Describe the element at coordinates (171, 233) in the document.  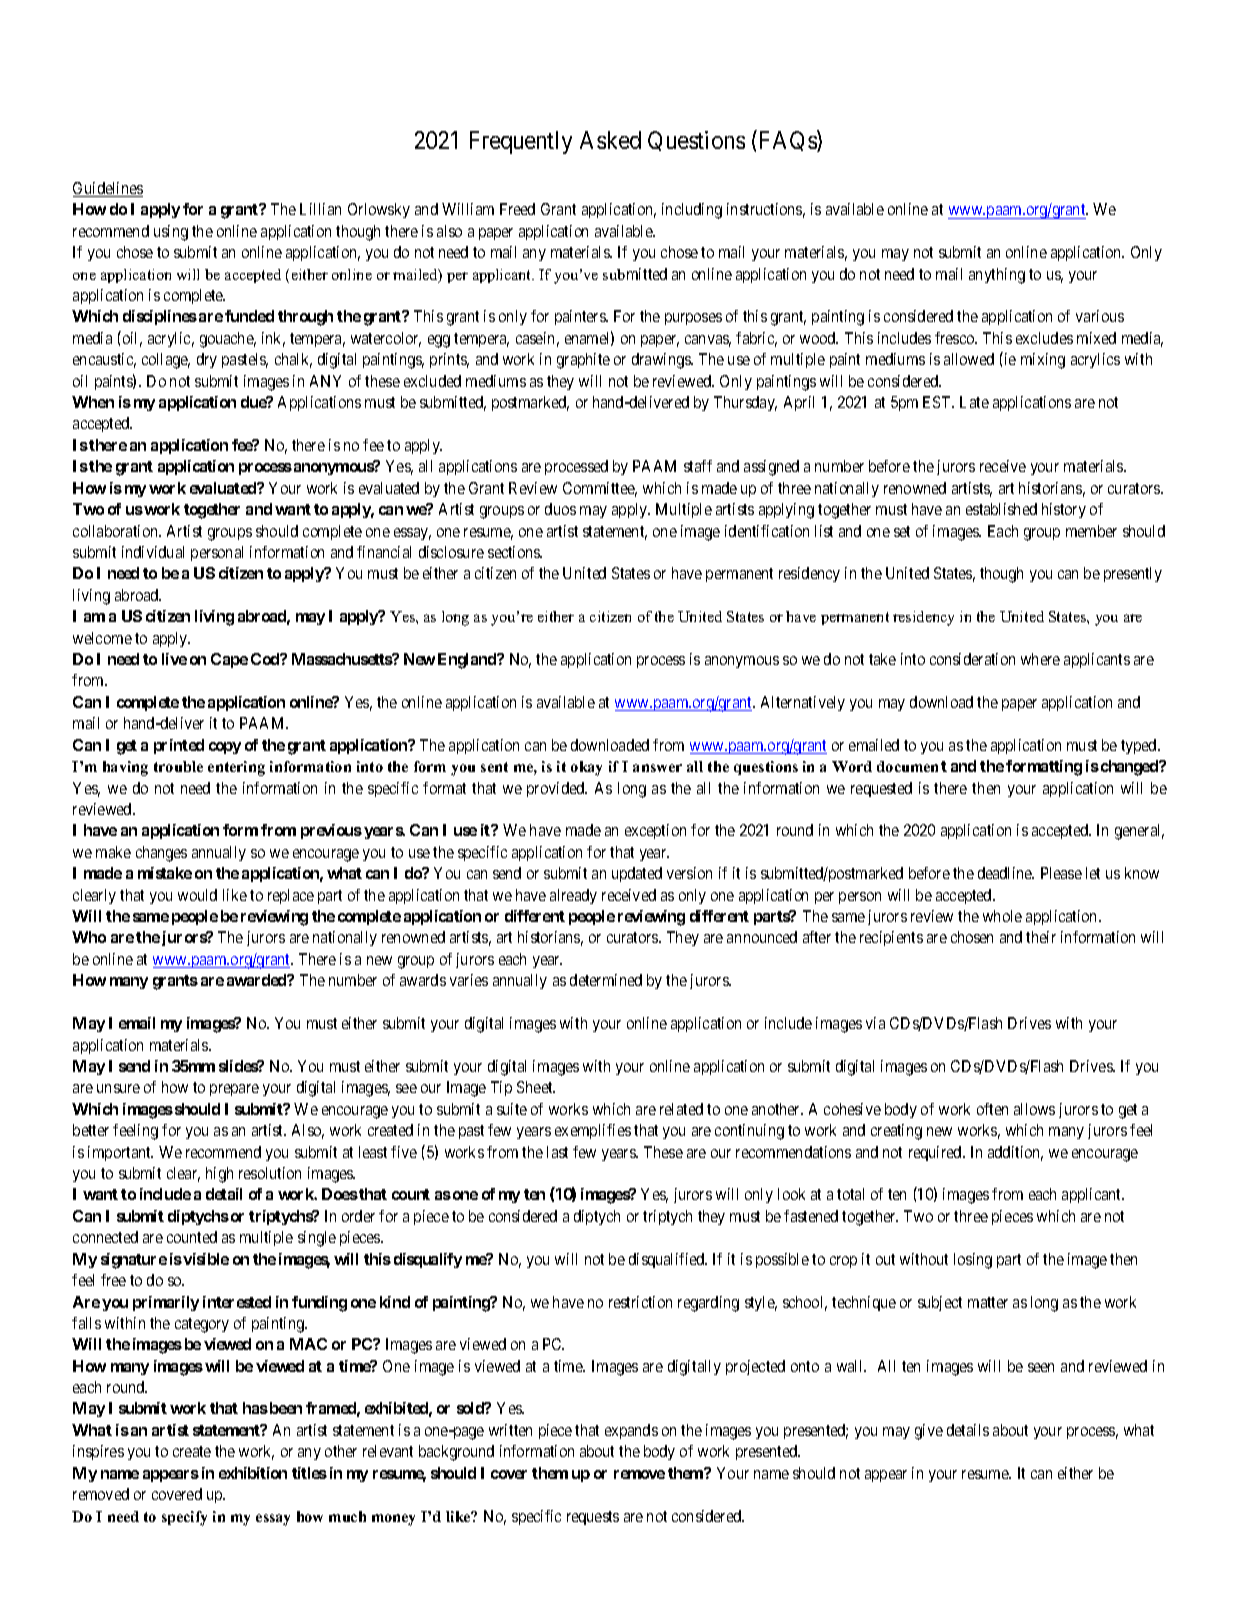
I see `using` at that location.
